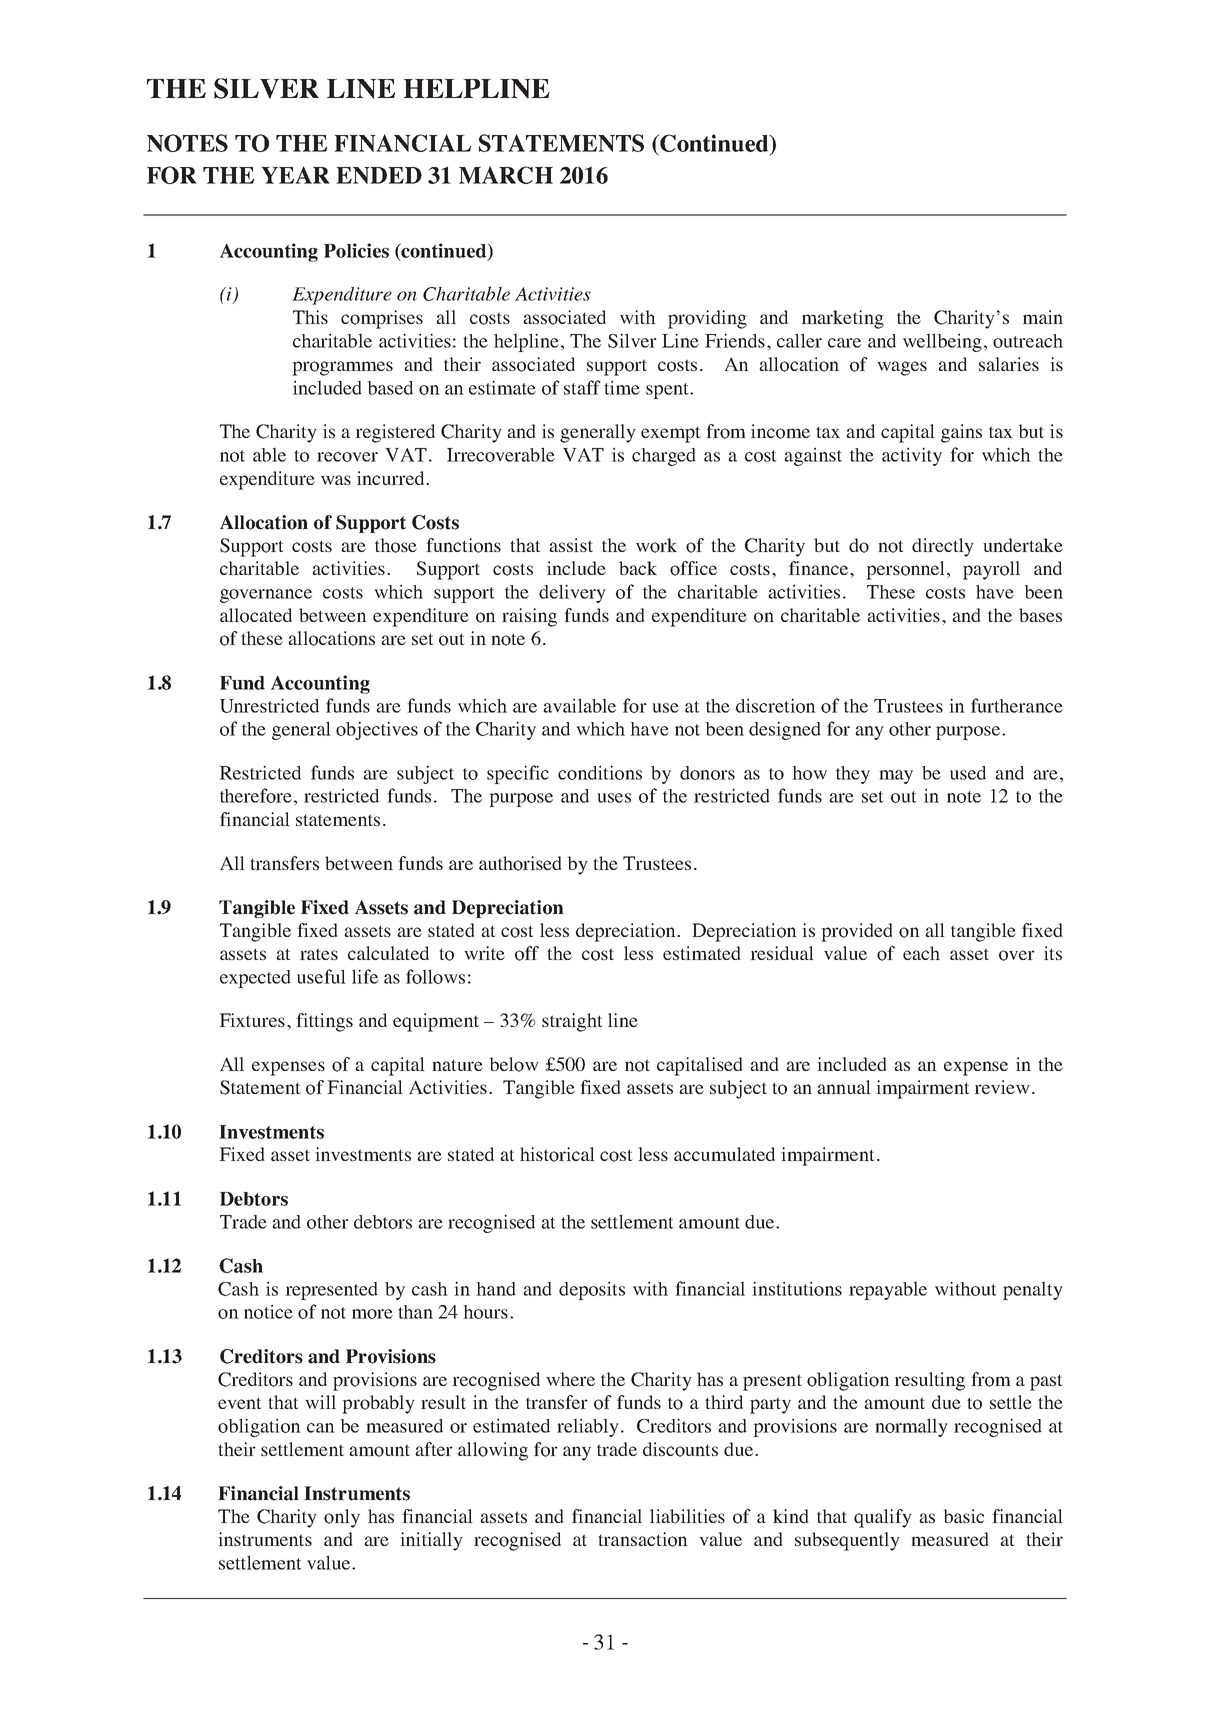 Image resolution: width=1209 pixels, height=1711 pixels. Describe the element at coordinates (342, 1518) in the document. I see `only` at that location.
